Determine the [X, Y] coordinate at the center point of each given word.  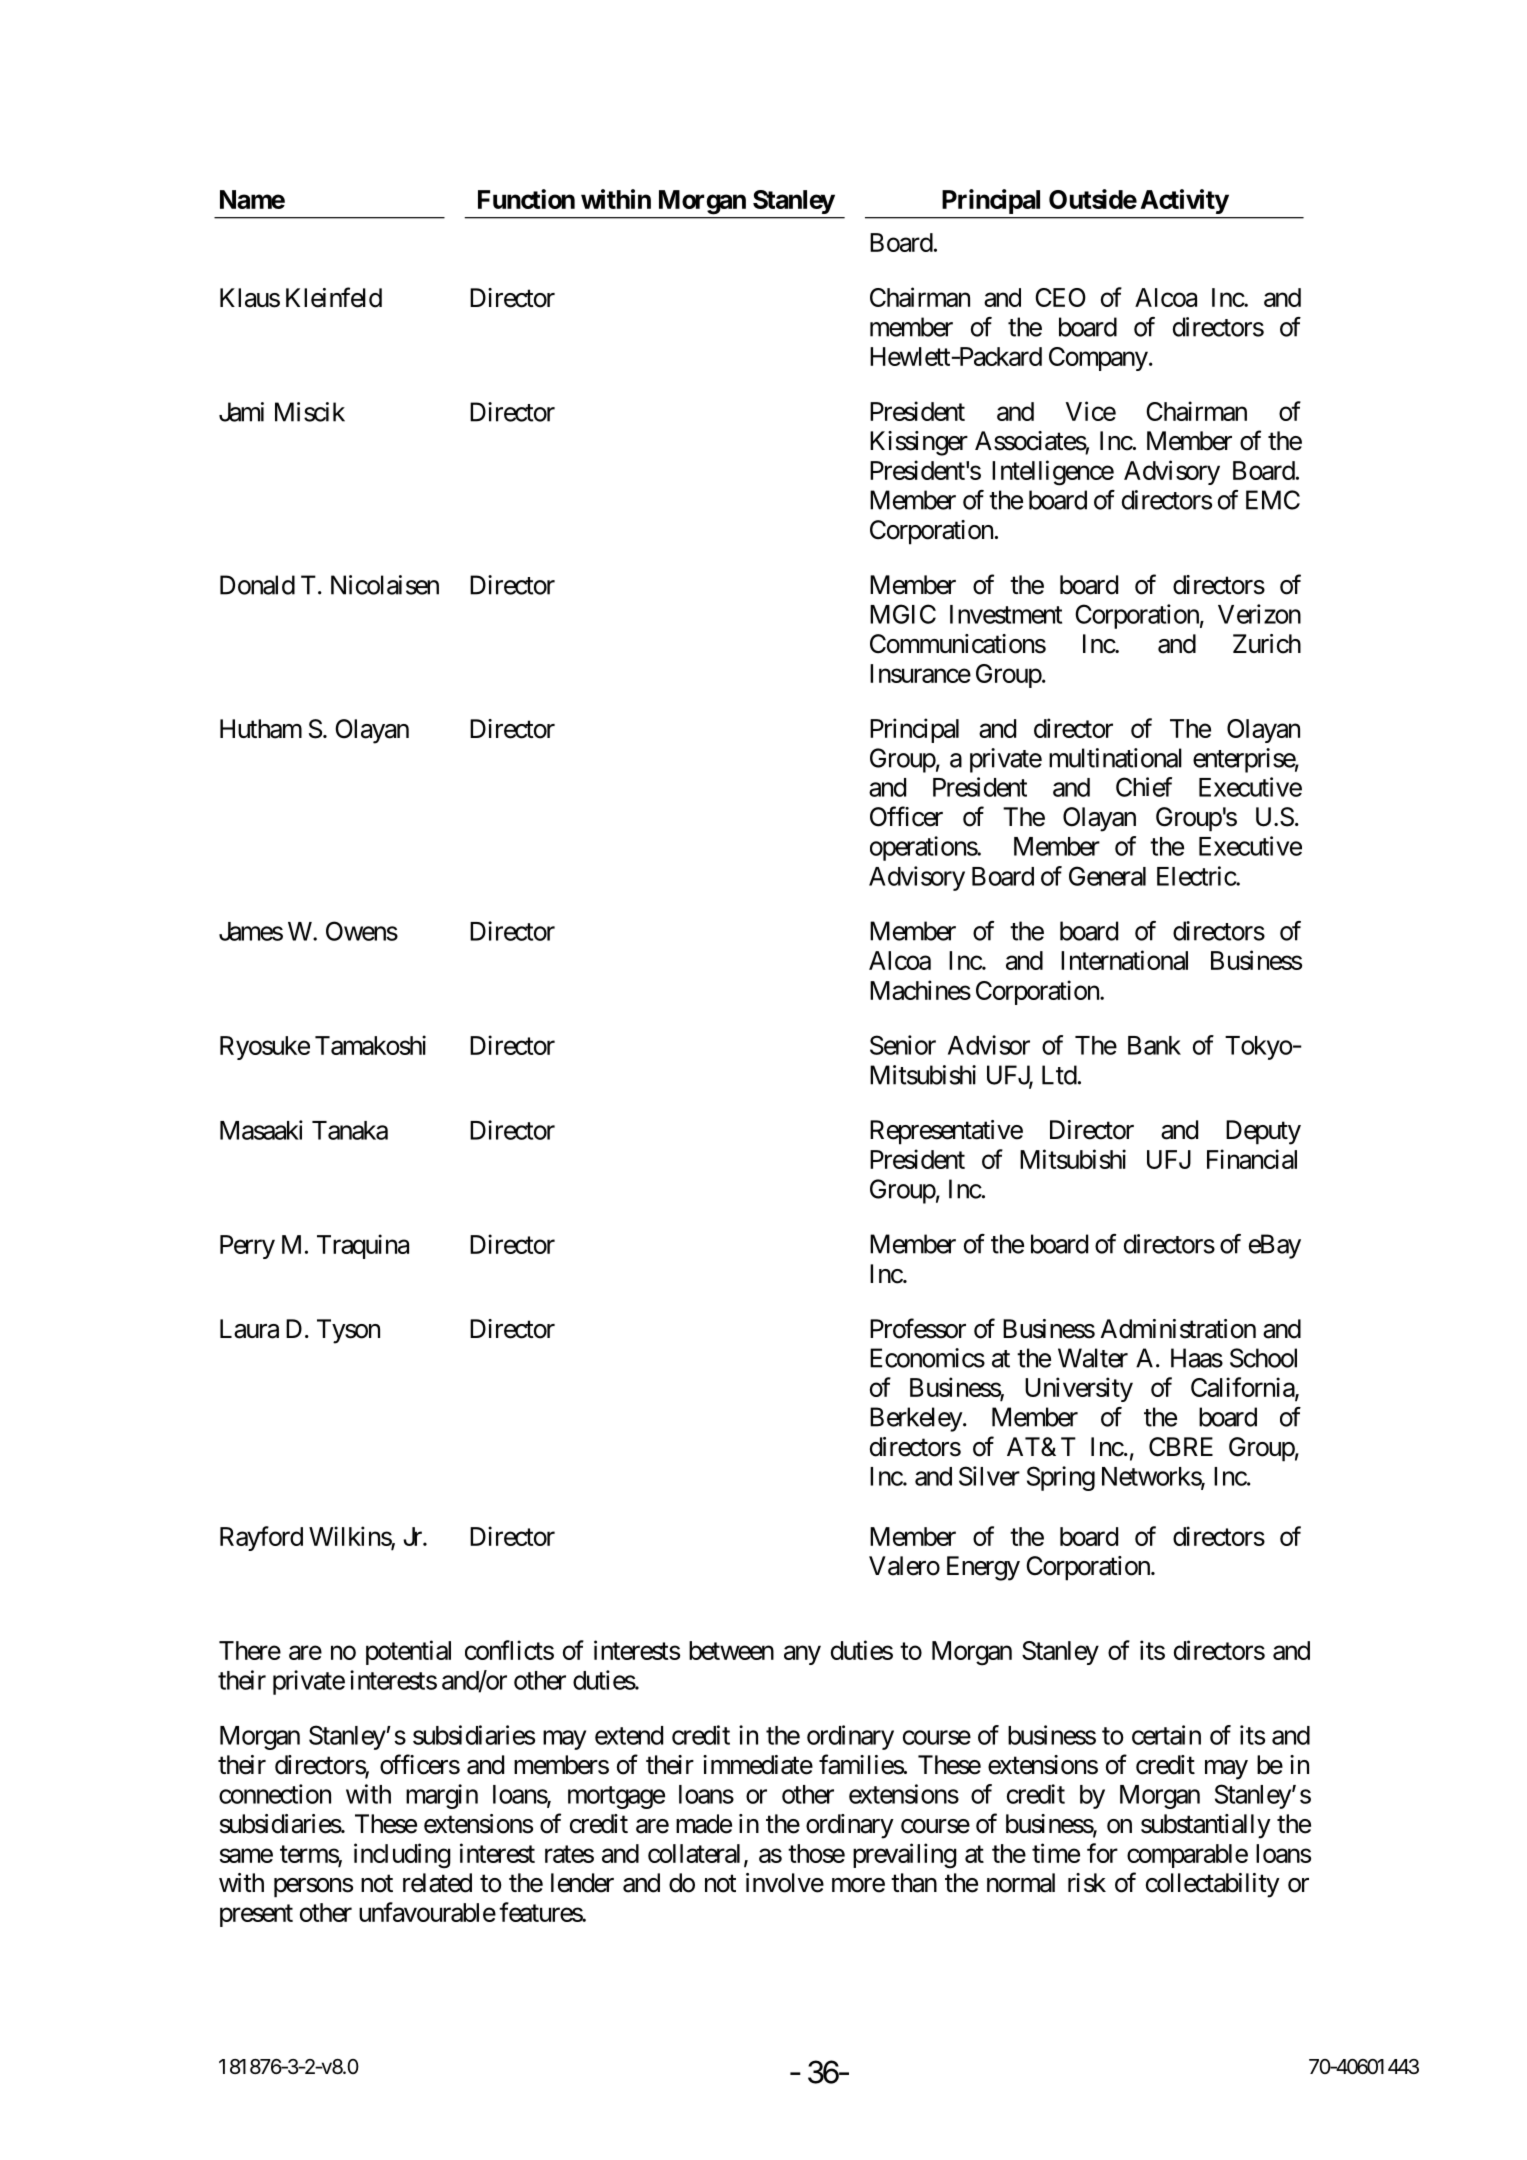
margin [442, 1796]
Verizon [1259, 614]
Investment [1006, 614]
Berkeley [916, 1419]
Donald [257, 585]
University [1079, 1389]
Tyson [348, 1331]
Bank [1154, 1045]
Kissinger [919, 443]
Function [526, 199]
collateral [694, 1853]
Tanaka [350, 1130]
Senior [903, 1045]
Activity [1184, 201]
